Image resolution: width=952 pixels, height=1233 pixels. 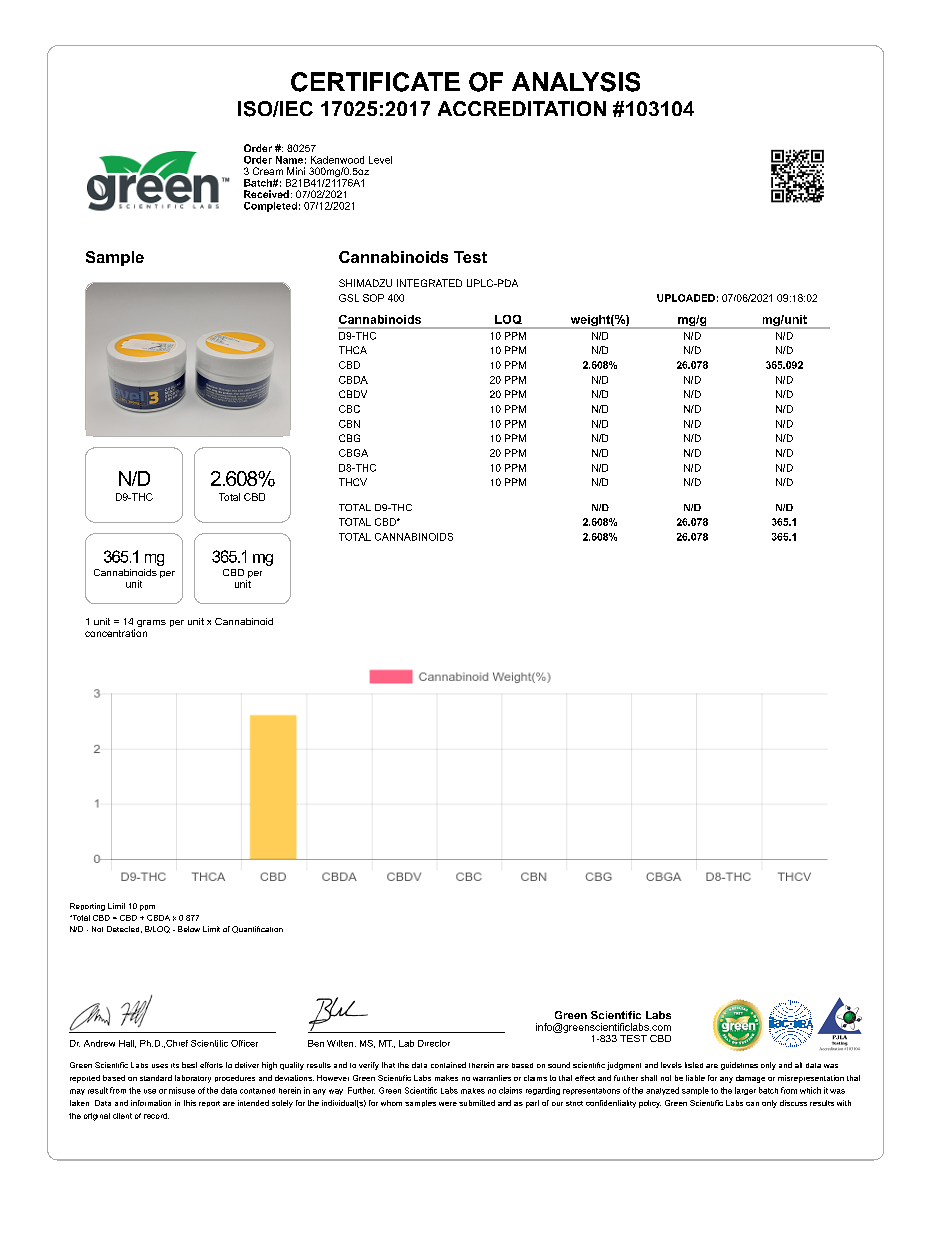 What do you see at coordinates (353, 482) in the screenshot?
I see `THCV` at bounding box center [353, 482].
